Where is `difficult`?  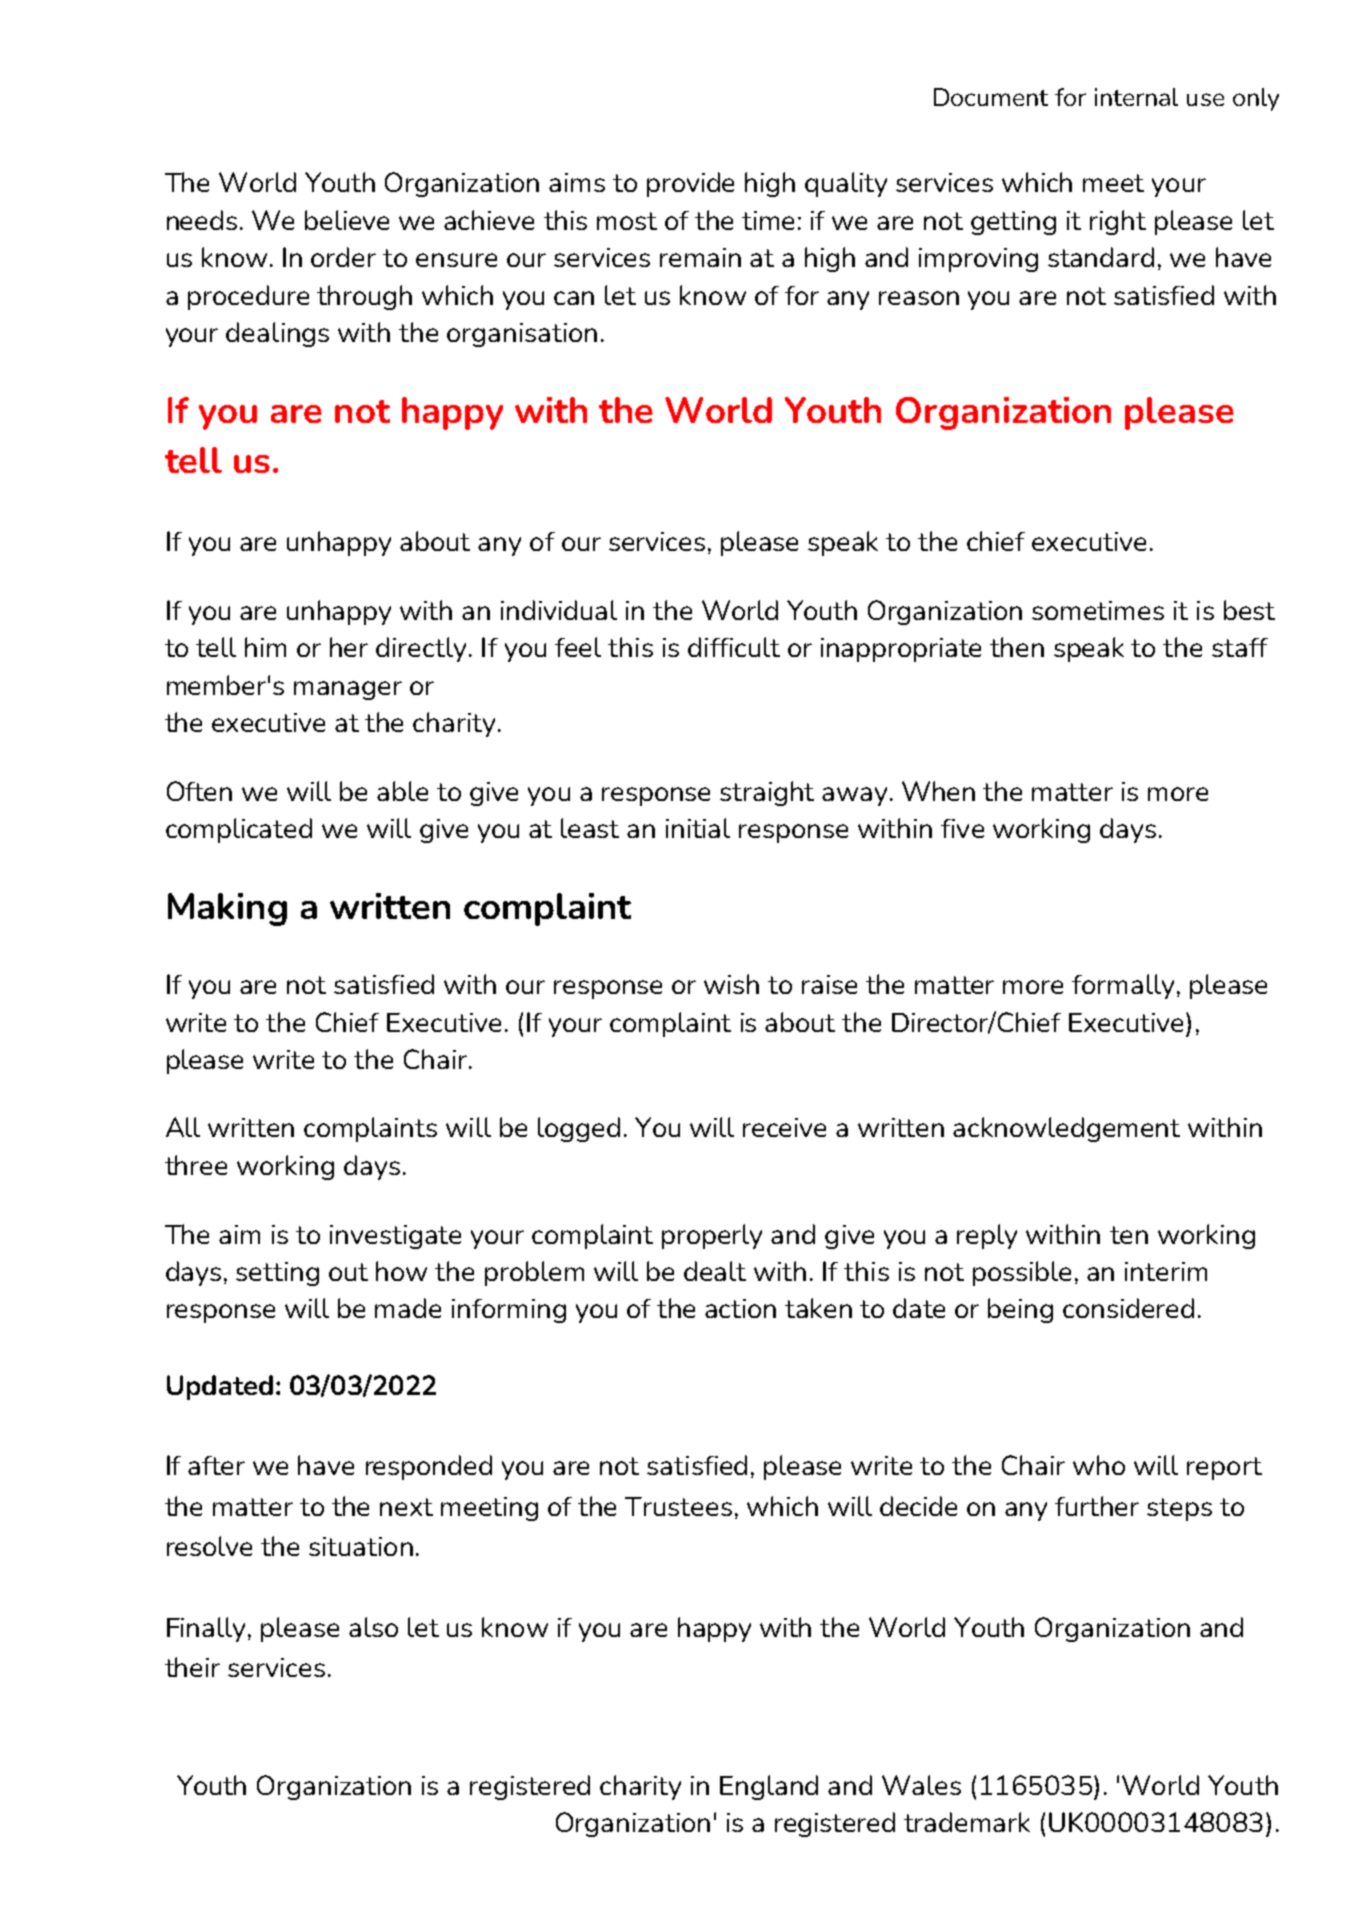 difficult is located at coordinates (734, 647).
